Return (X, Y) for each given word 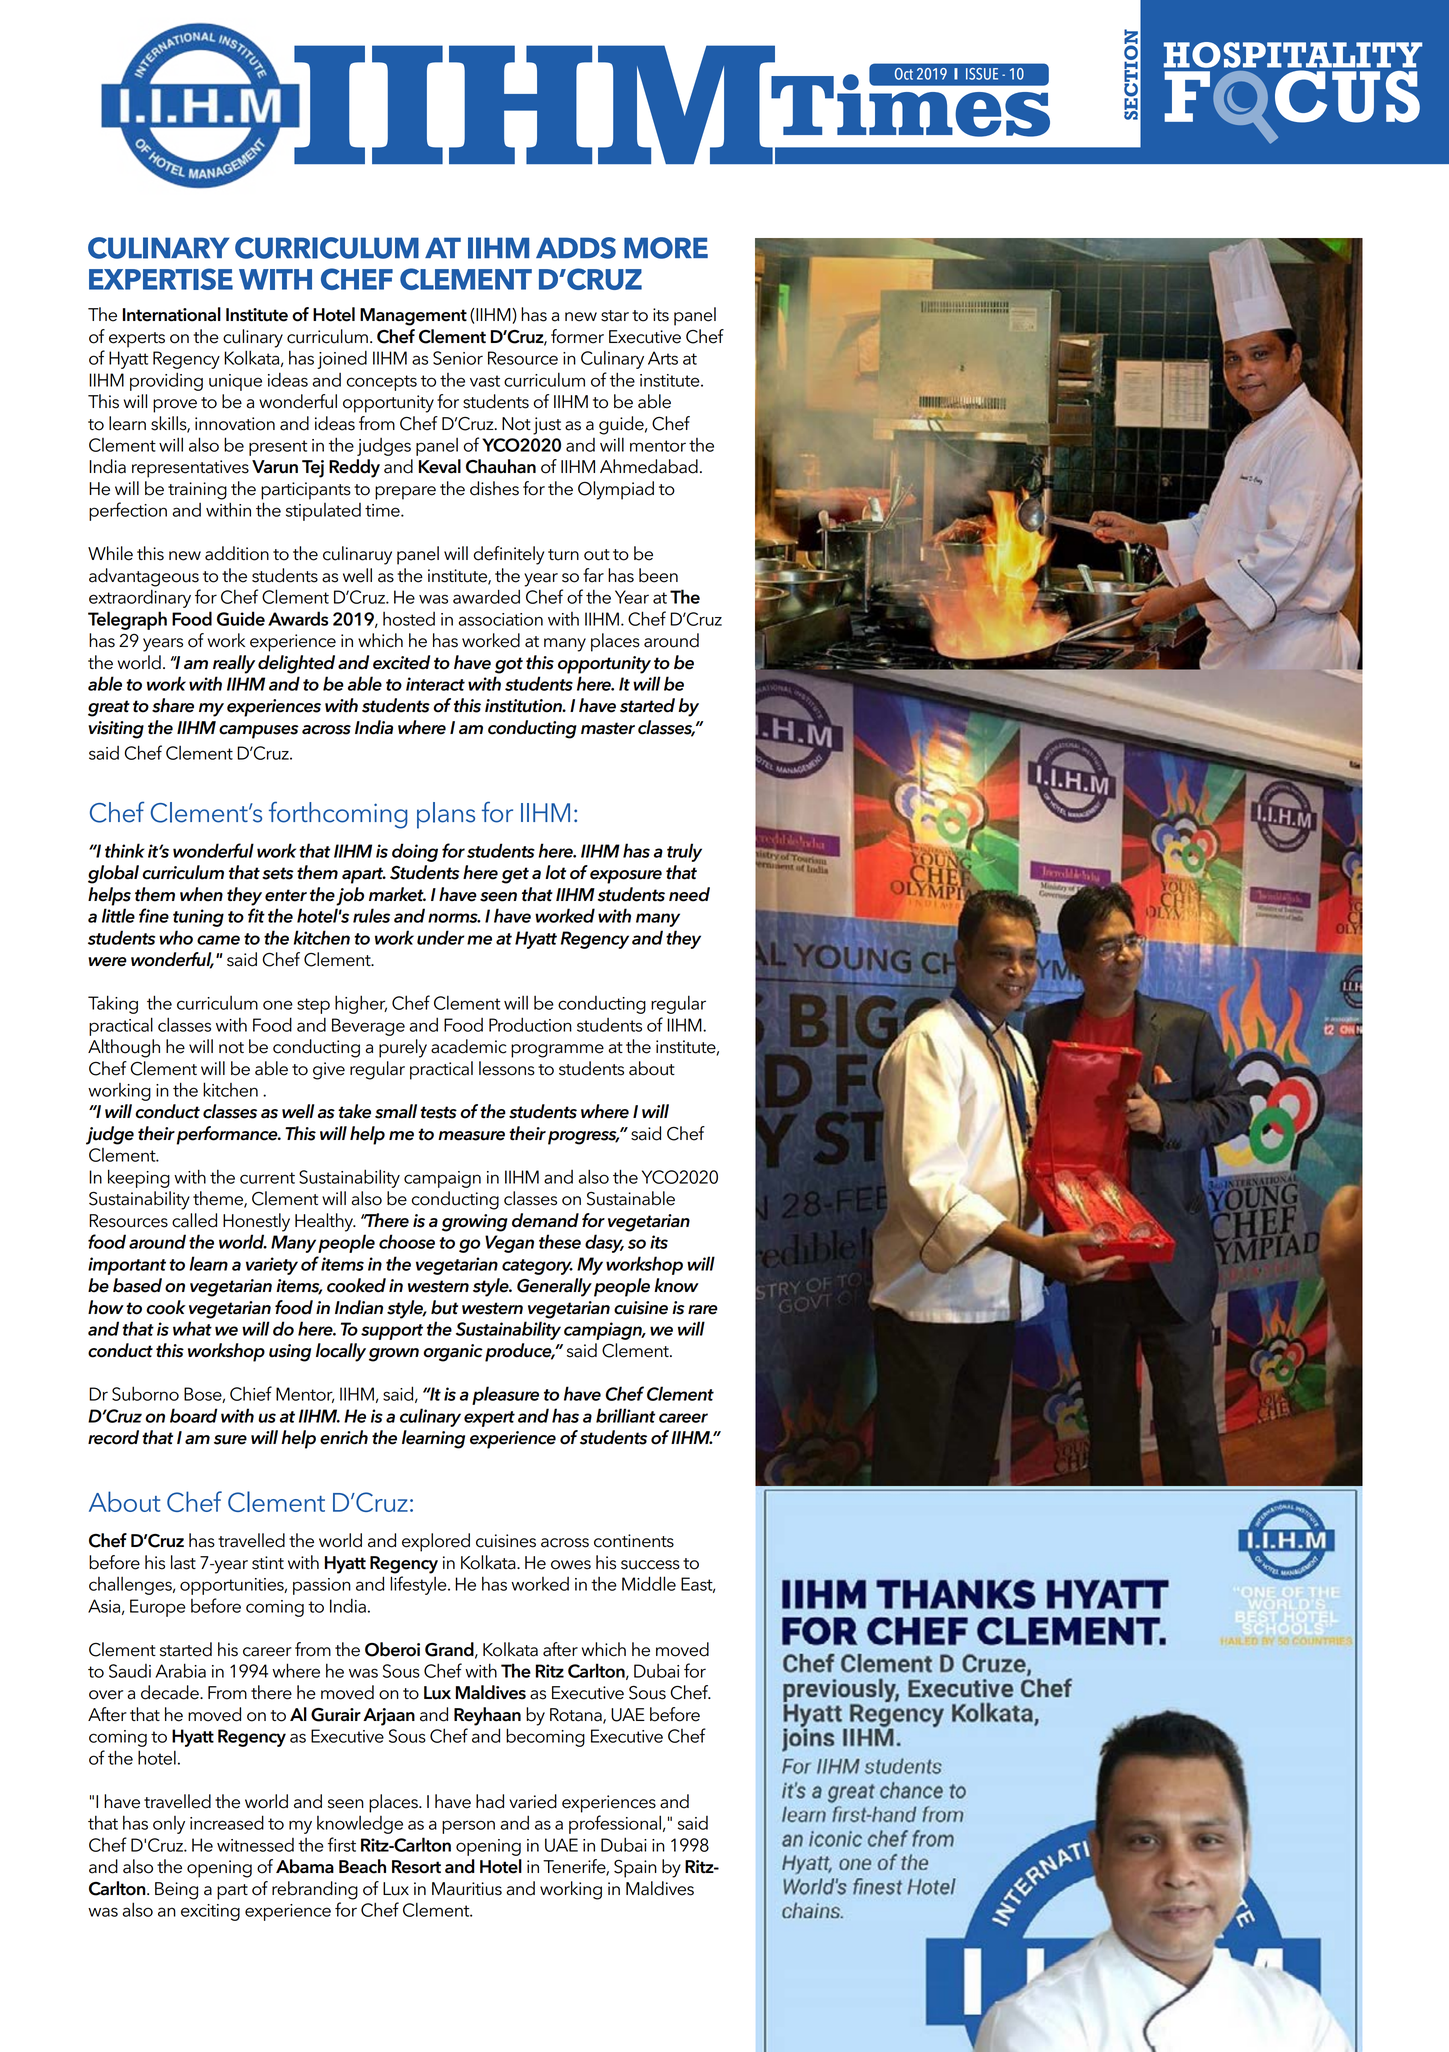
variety (272, 1266)
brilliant (625, 1415)
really (234, 664)
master (608, 728)
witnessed (255, 1845)
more (666, 248)
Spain (635, 1869)
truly (684, 852)
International (172, 314)
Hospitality (1293, 55)
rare (703, 1310)
